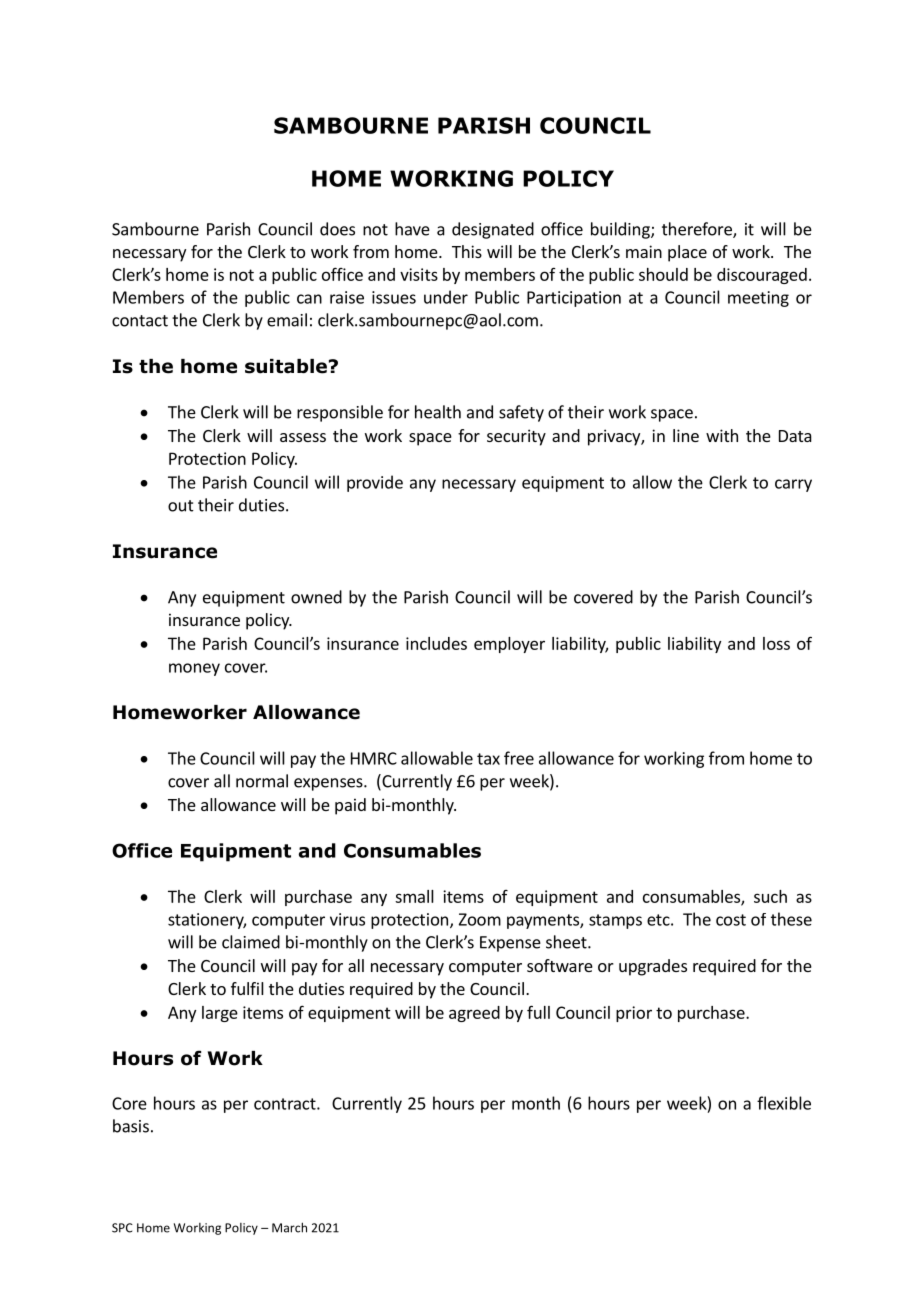 This screenshot has height=1308, width=924. Describe the element at coordinates (140, 321) in the screenshot. I see `contact` at that location.
